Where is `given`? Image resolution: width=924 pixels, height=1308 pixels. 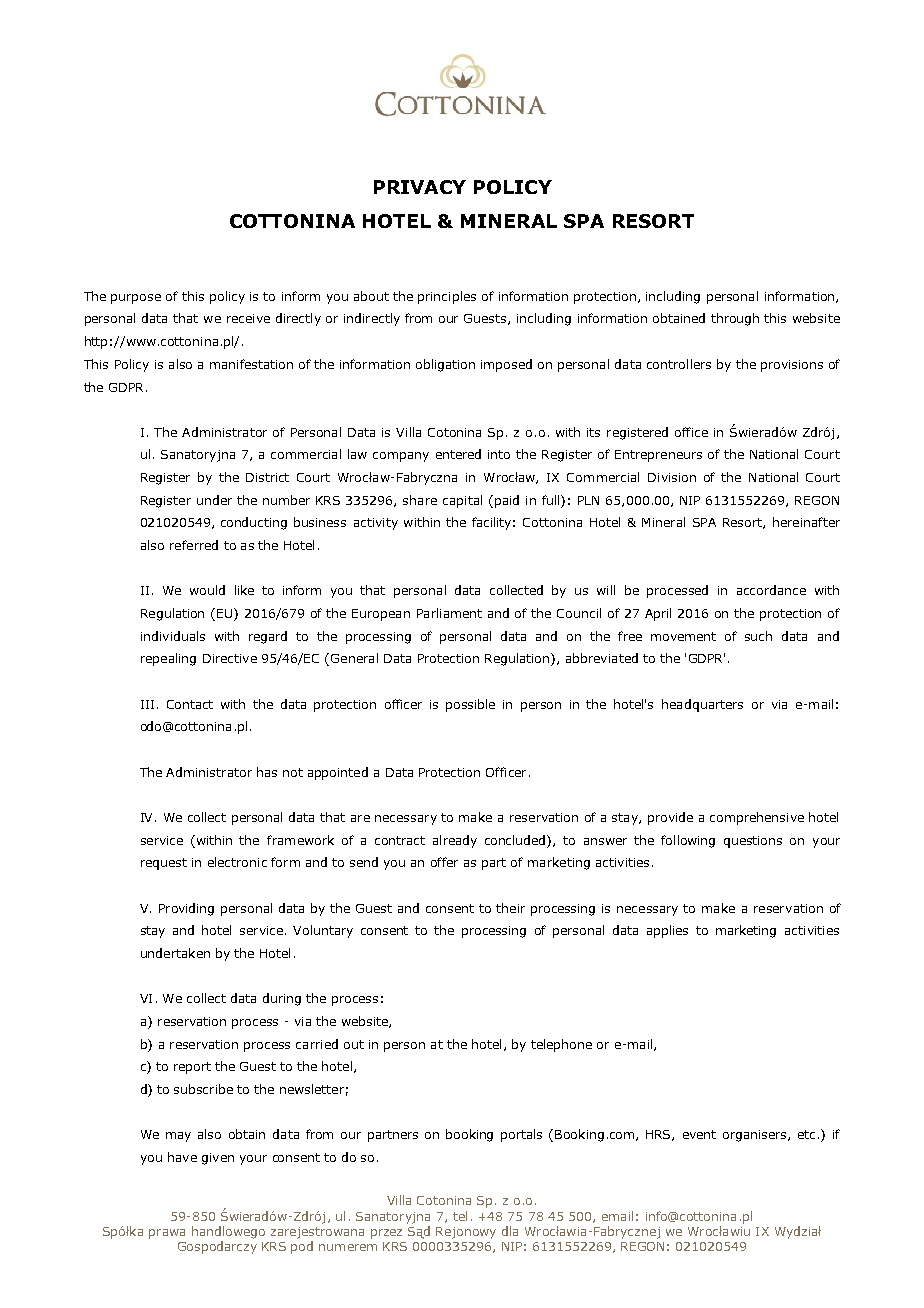
given is located at coordinates (218, 1159).
